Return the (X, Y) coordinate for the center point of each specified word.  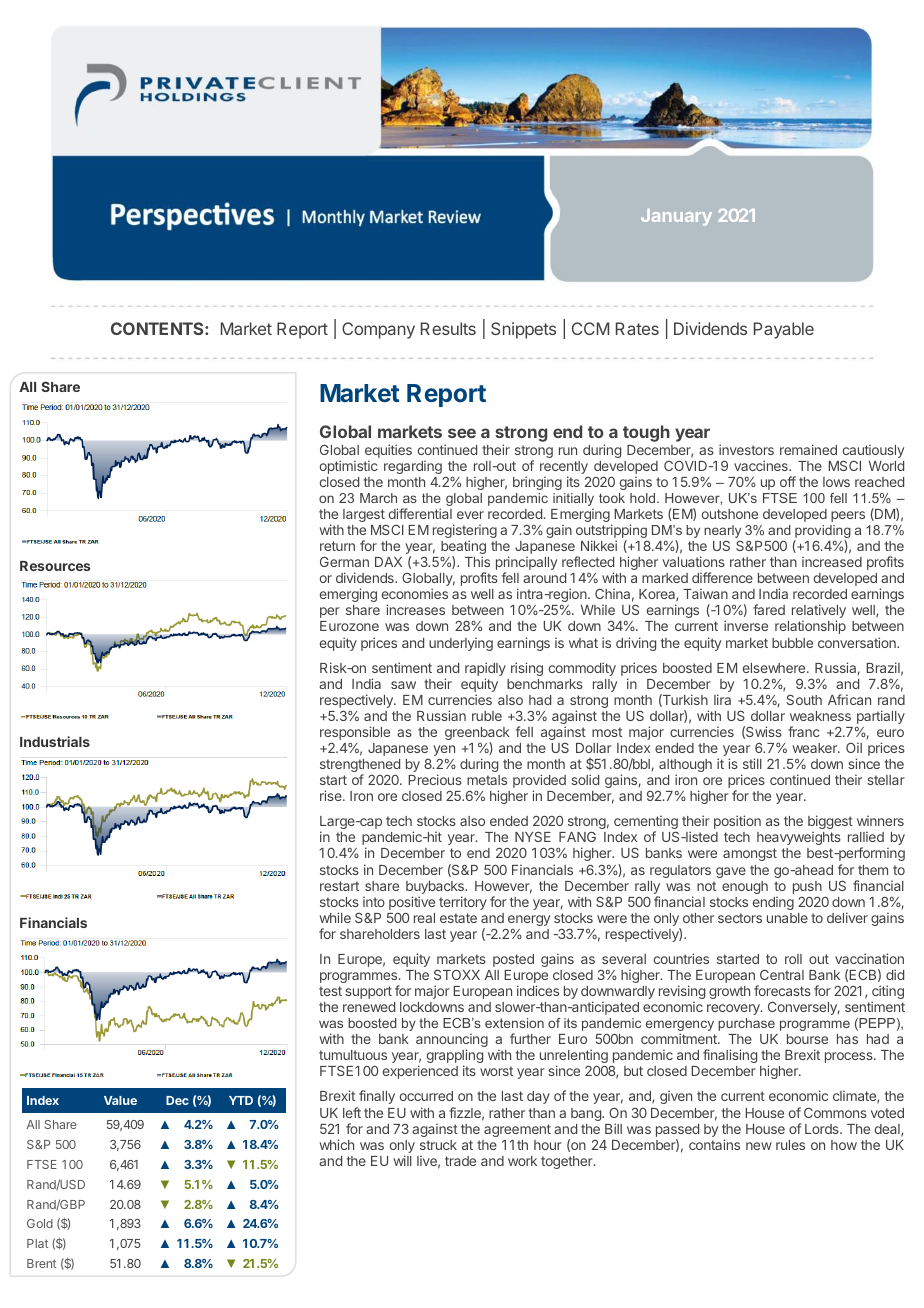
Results (448, 328)
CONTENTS (158, 328)
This (477, 561)
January (676, 217)
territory (463, 903)
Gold (40, 1223)
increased (832, 561)
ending (773, 903)
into (374, 901)
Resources (55, 566)
